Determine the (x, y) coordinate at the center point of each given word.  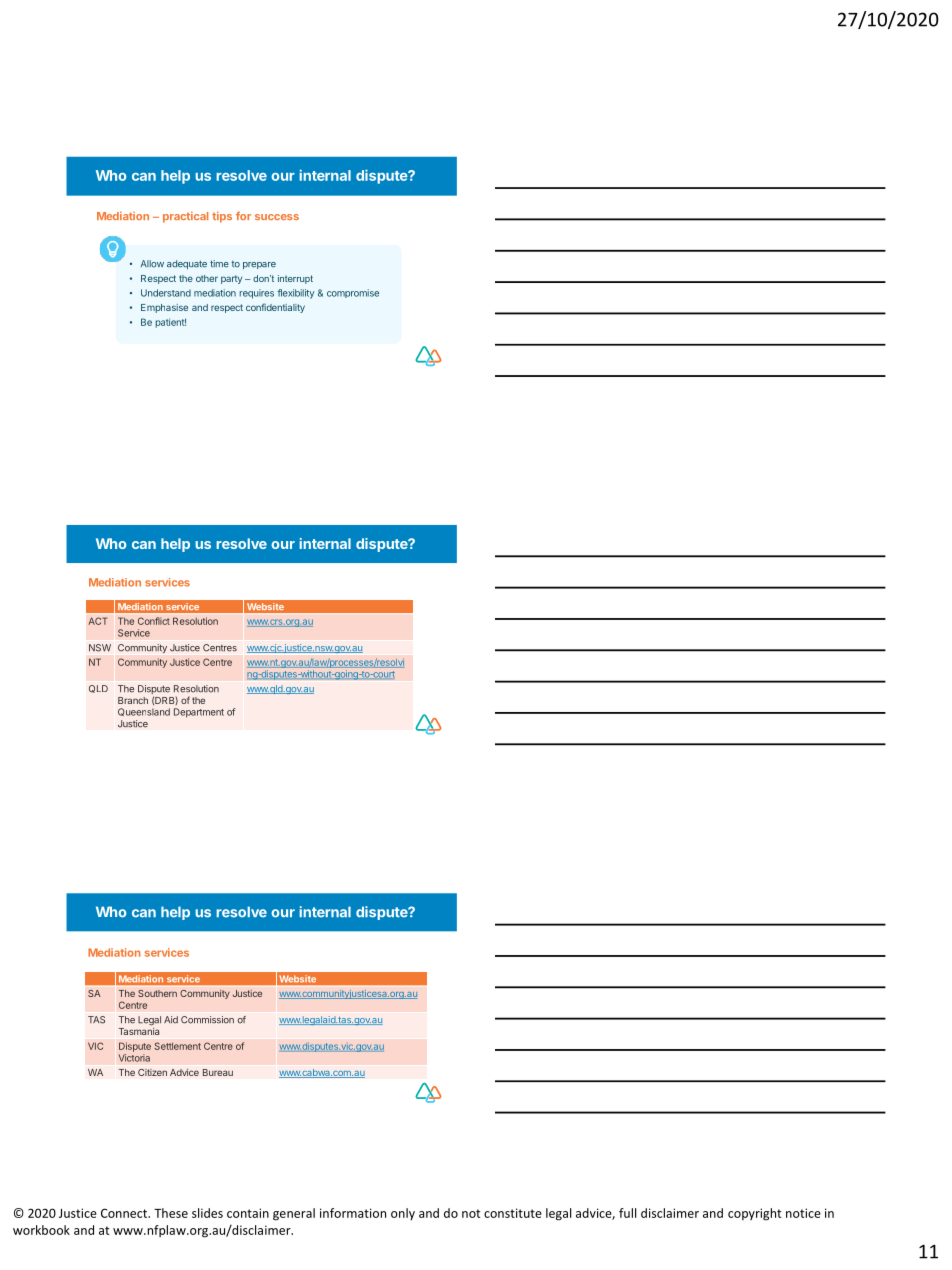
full (627, 1213)
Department (199, 713)
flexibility (295, 294)
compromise (353, 293)
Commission (207, 1020)
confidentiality (275, 308)
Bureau (218, 1072)
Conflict (154, 621)
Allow (152, 264)
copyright (754, 1214)
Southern (157, 993)
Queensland (144, 712)
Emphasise (164, 308)
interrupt (295, 279)
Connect (125, 1213)
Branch (133, 700)
